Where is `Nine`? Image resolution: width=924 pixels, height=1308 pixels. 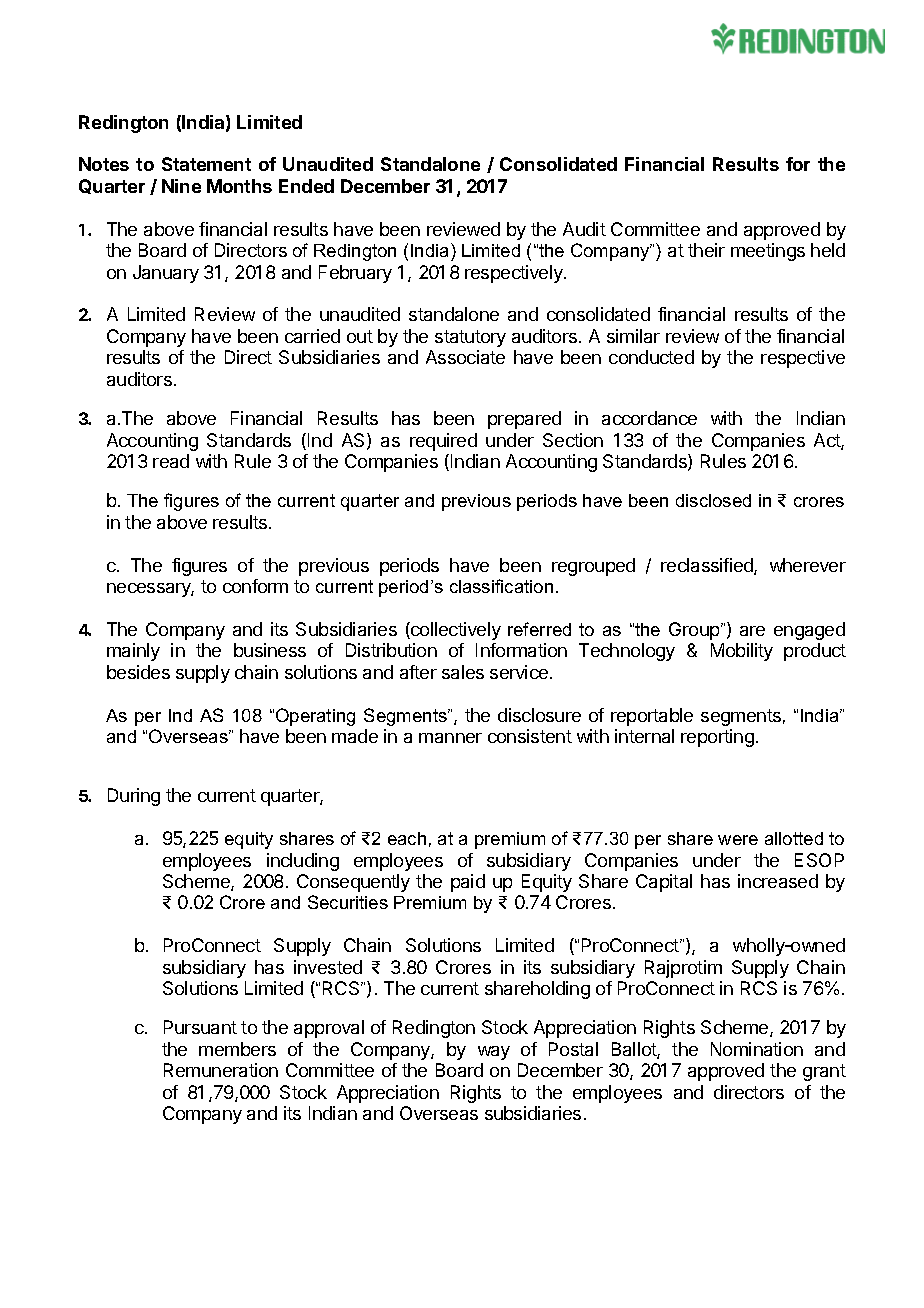
Nine is located at coordinates (181, 186).
